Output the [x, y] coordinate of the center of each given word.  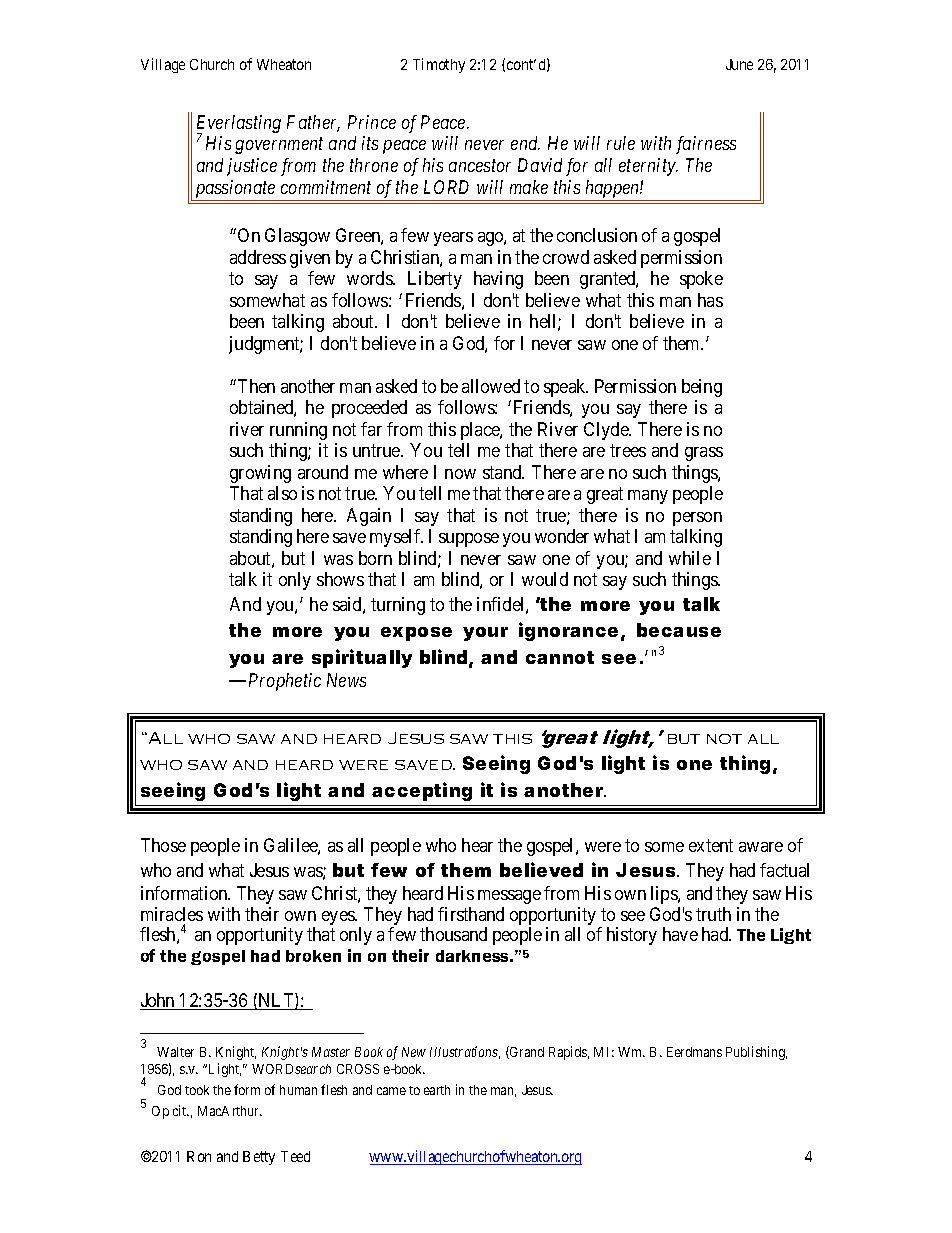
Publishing [756, 1053]
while [690, 558]
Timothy [439, 65]
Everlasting [239, 125]
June [739, 64]
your [485, 634]
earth [437, 1090]
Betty [259, 1158]
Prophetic [285, 682]
